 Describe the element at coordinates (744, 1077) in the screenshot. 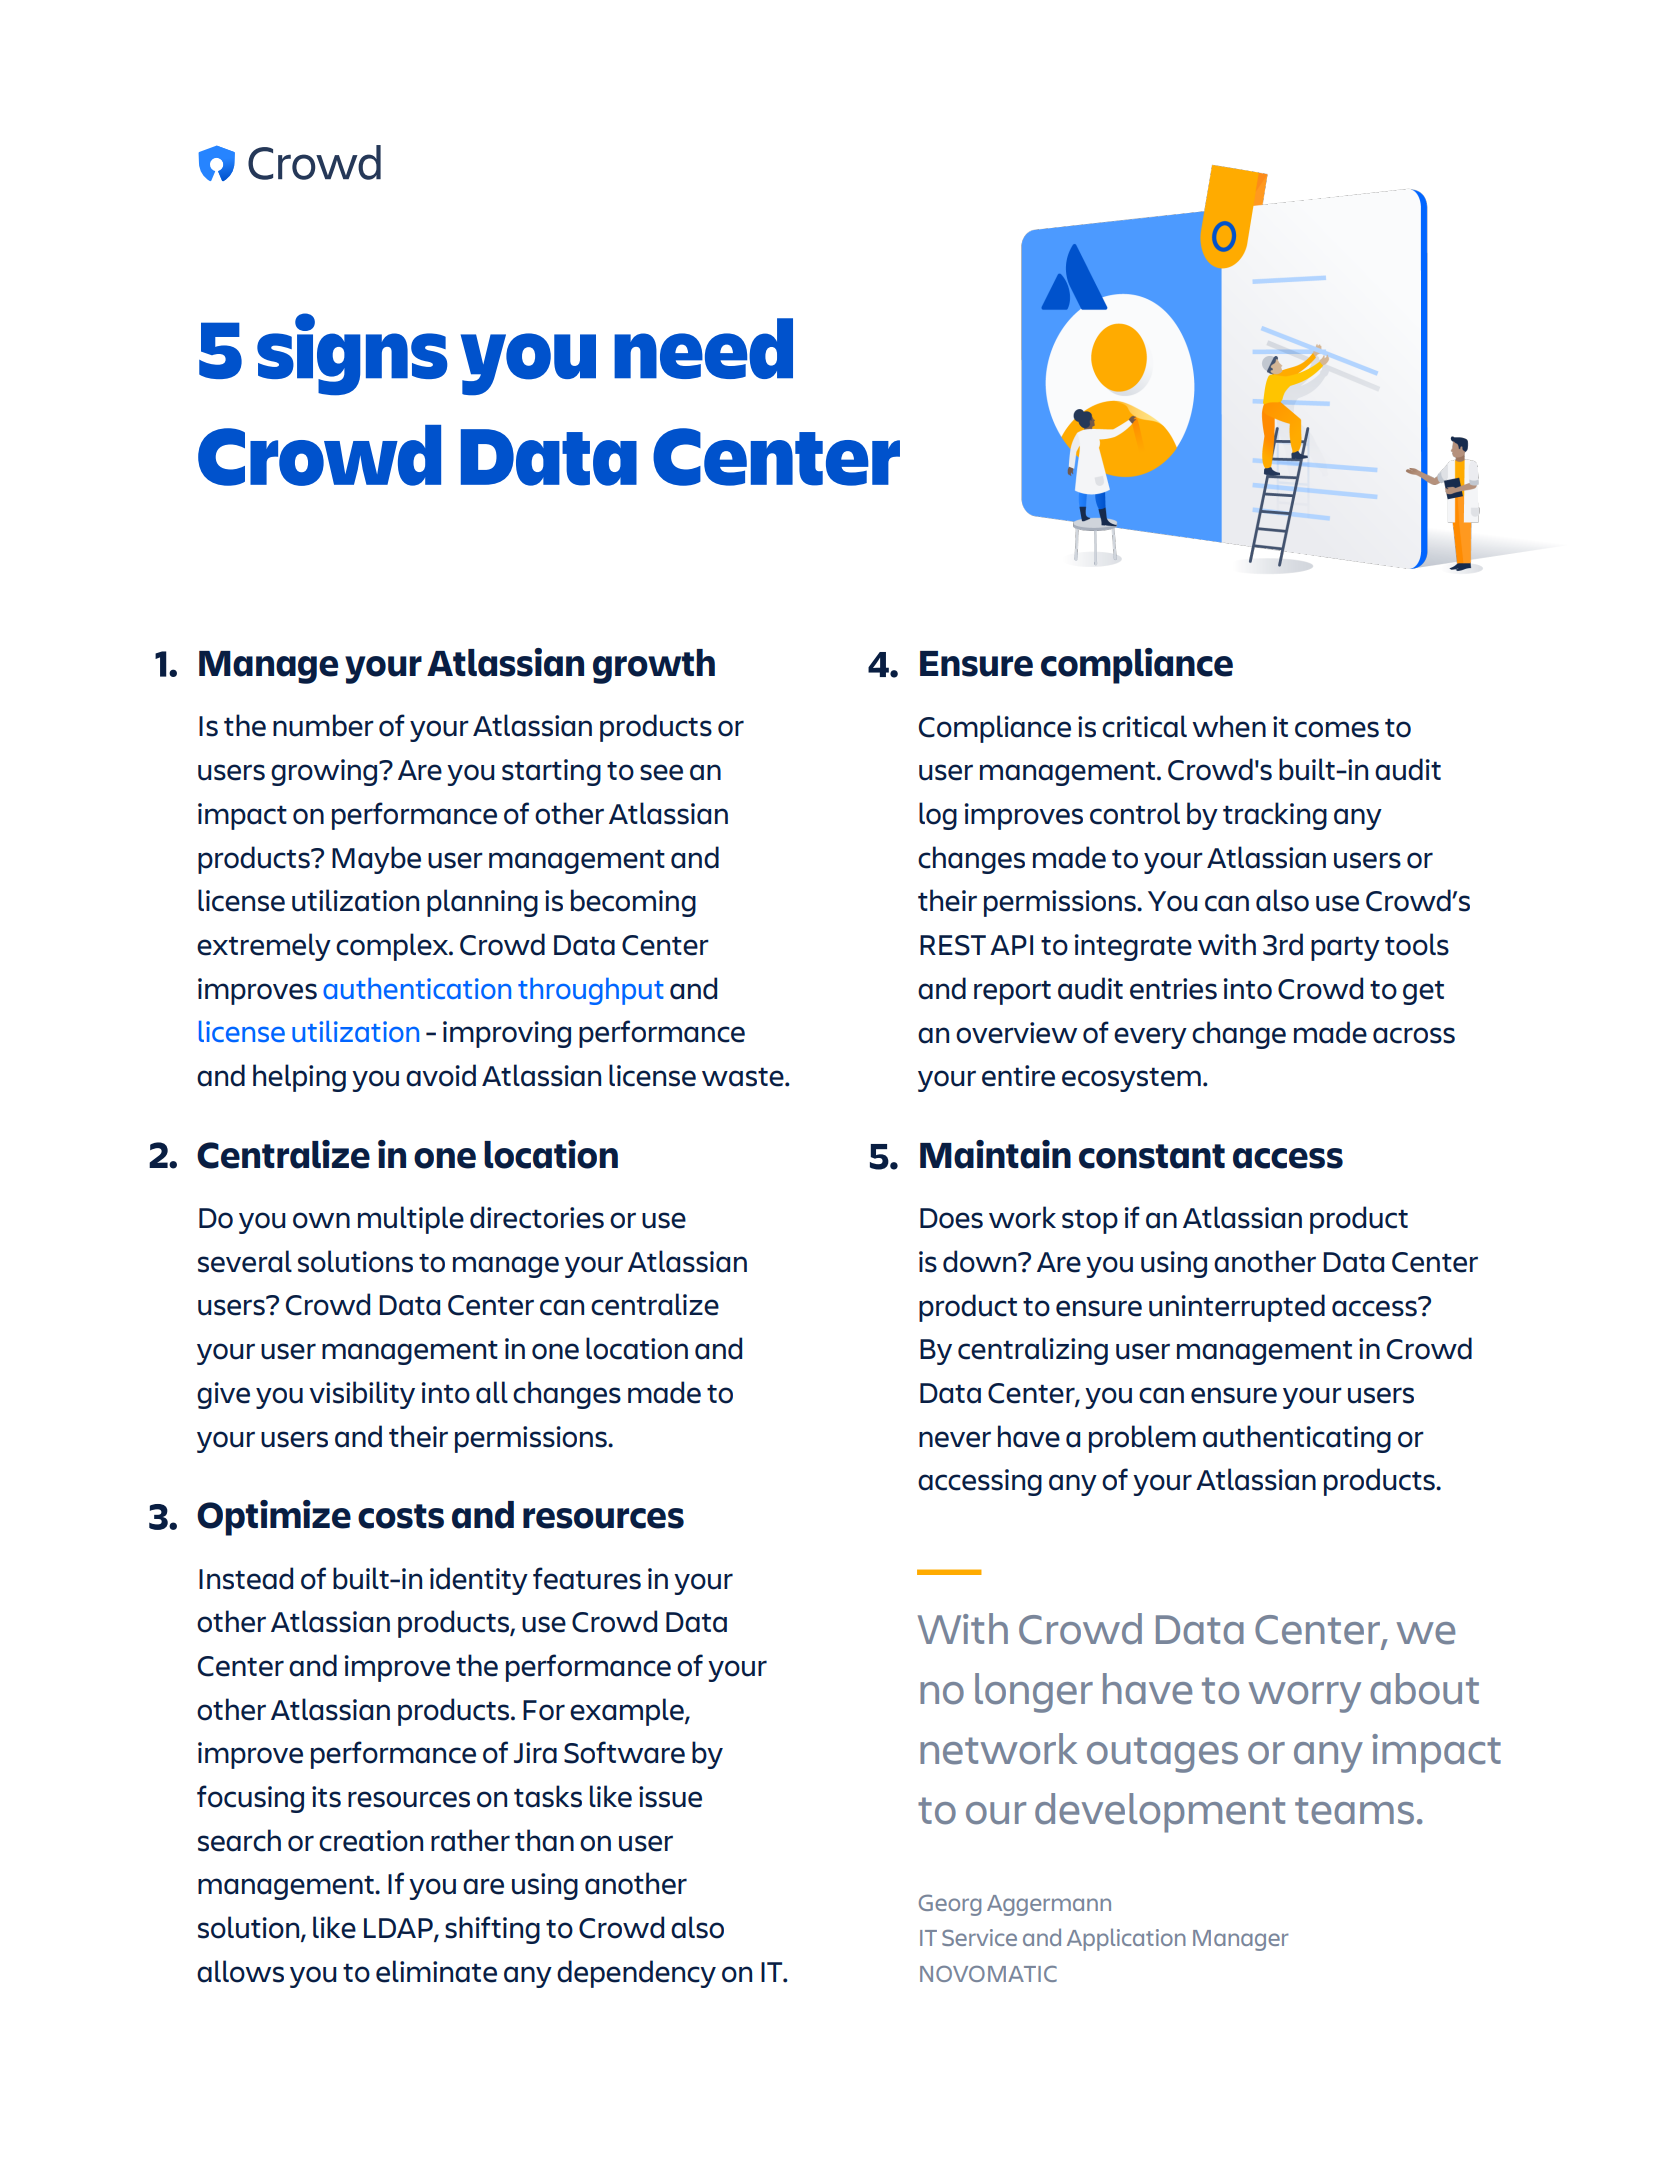

I see `waste` at that location.
